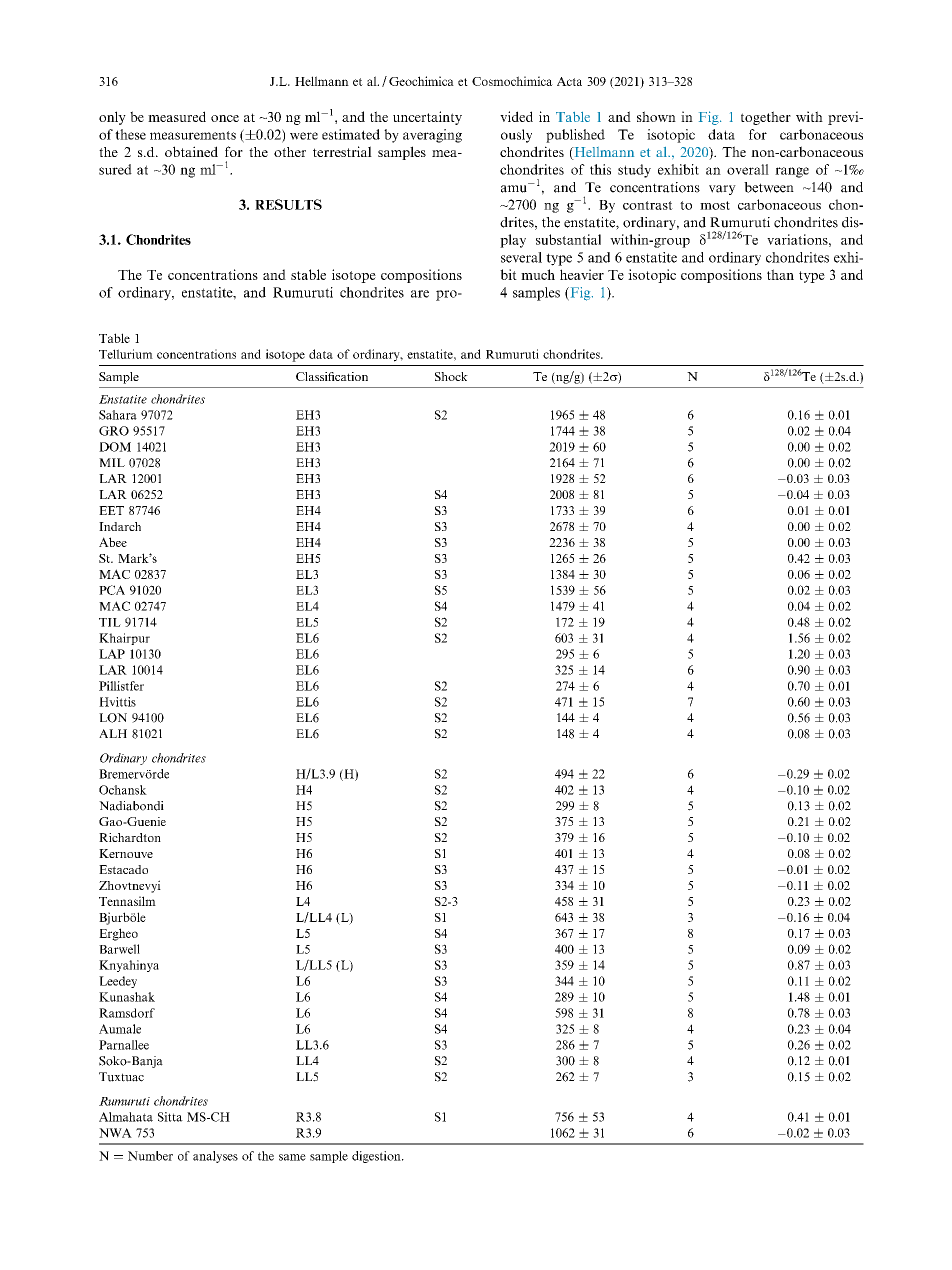 The image size is (952, 1270). I want to click on measurements, so click(193, 135).
